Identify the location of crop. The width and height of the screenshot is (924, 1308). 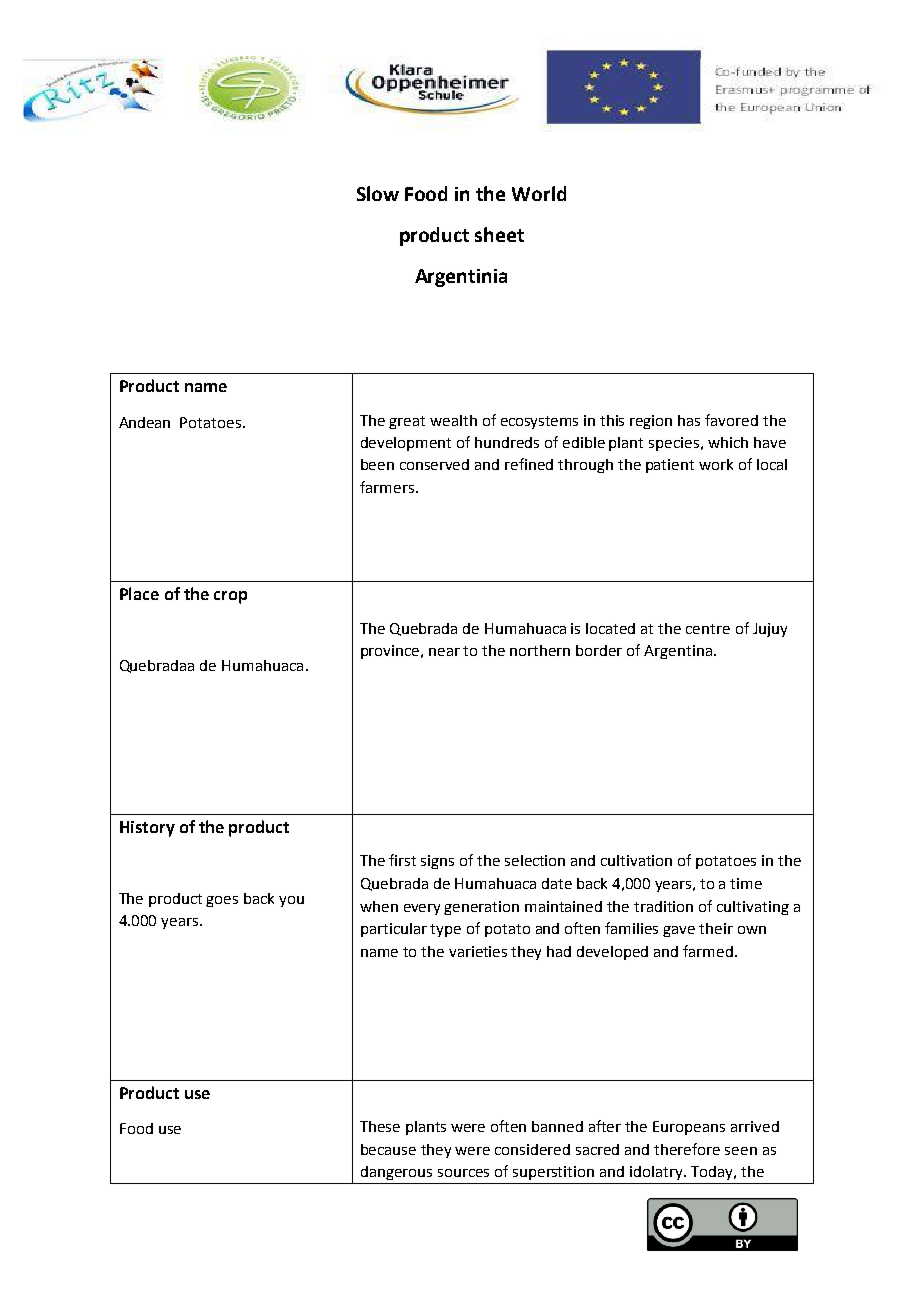
(230, 597).
